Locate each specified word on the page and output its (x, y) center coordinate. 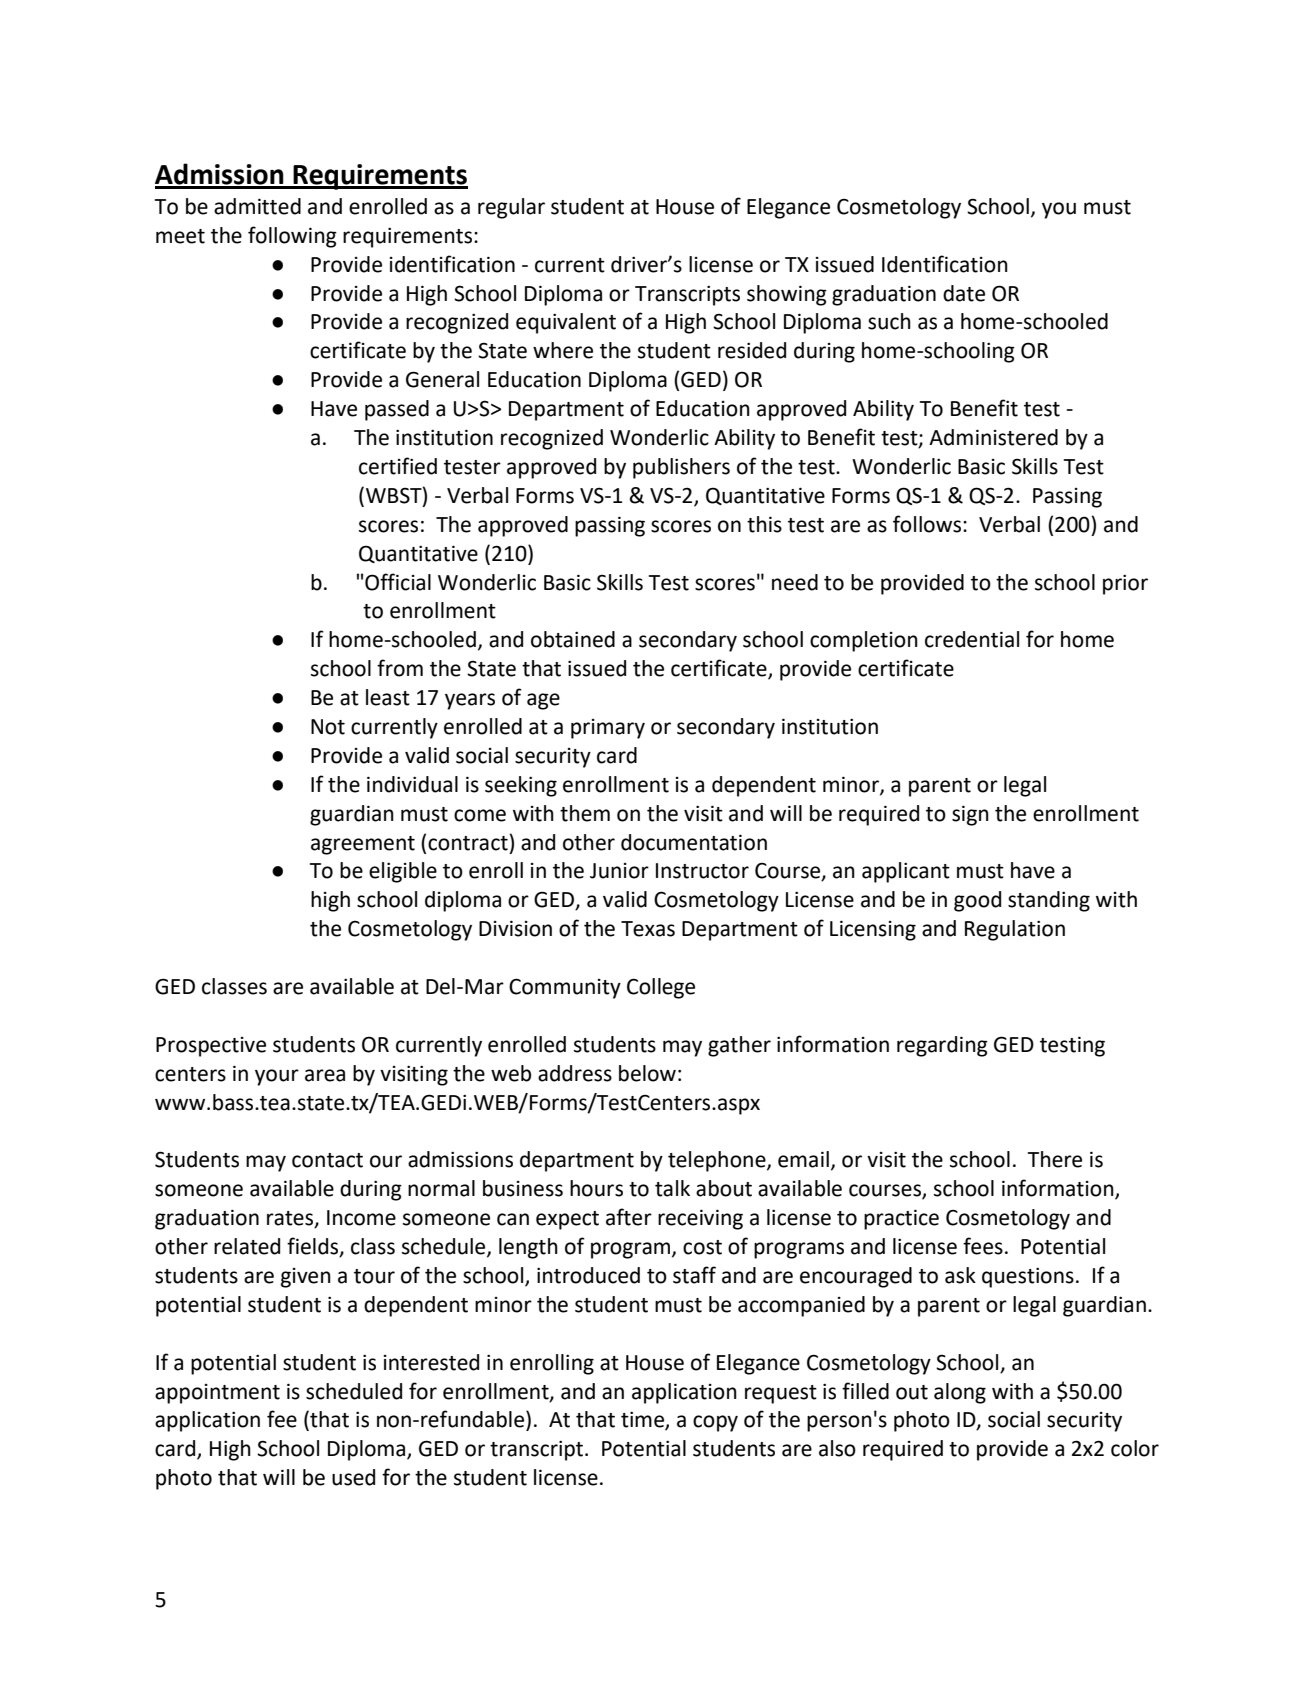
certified (398, 466)
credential (972, 639)
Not (328, 727)
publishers (681, 468)
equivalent (566, 323)
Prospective (211, 1047)
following (292, 237)
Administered (993, 437)
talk (672, 1188)
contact (327, 1160)
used (353, 1477)
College (661, 988)
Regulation (1015, 930)
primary (608, 729)
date (964, 293)
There (1055, 1159)
